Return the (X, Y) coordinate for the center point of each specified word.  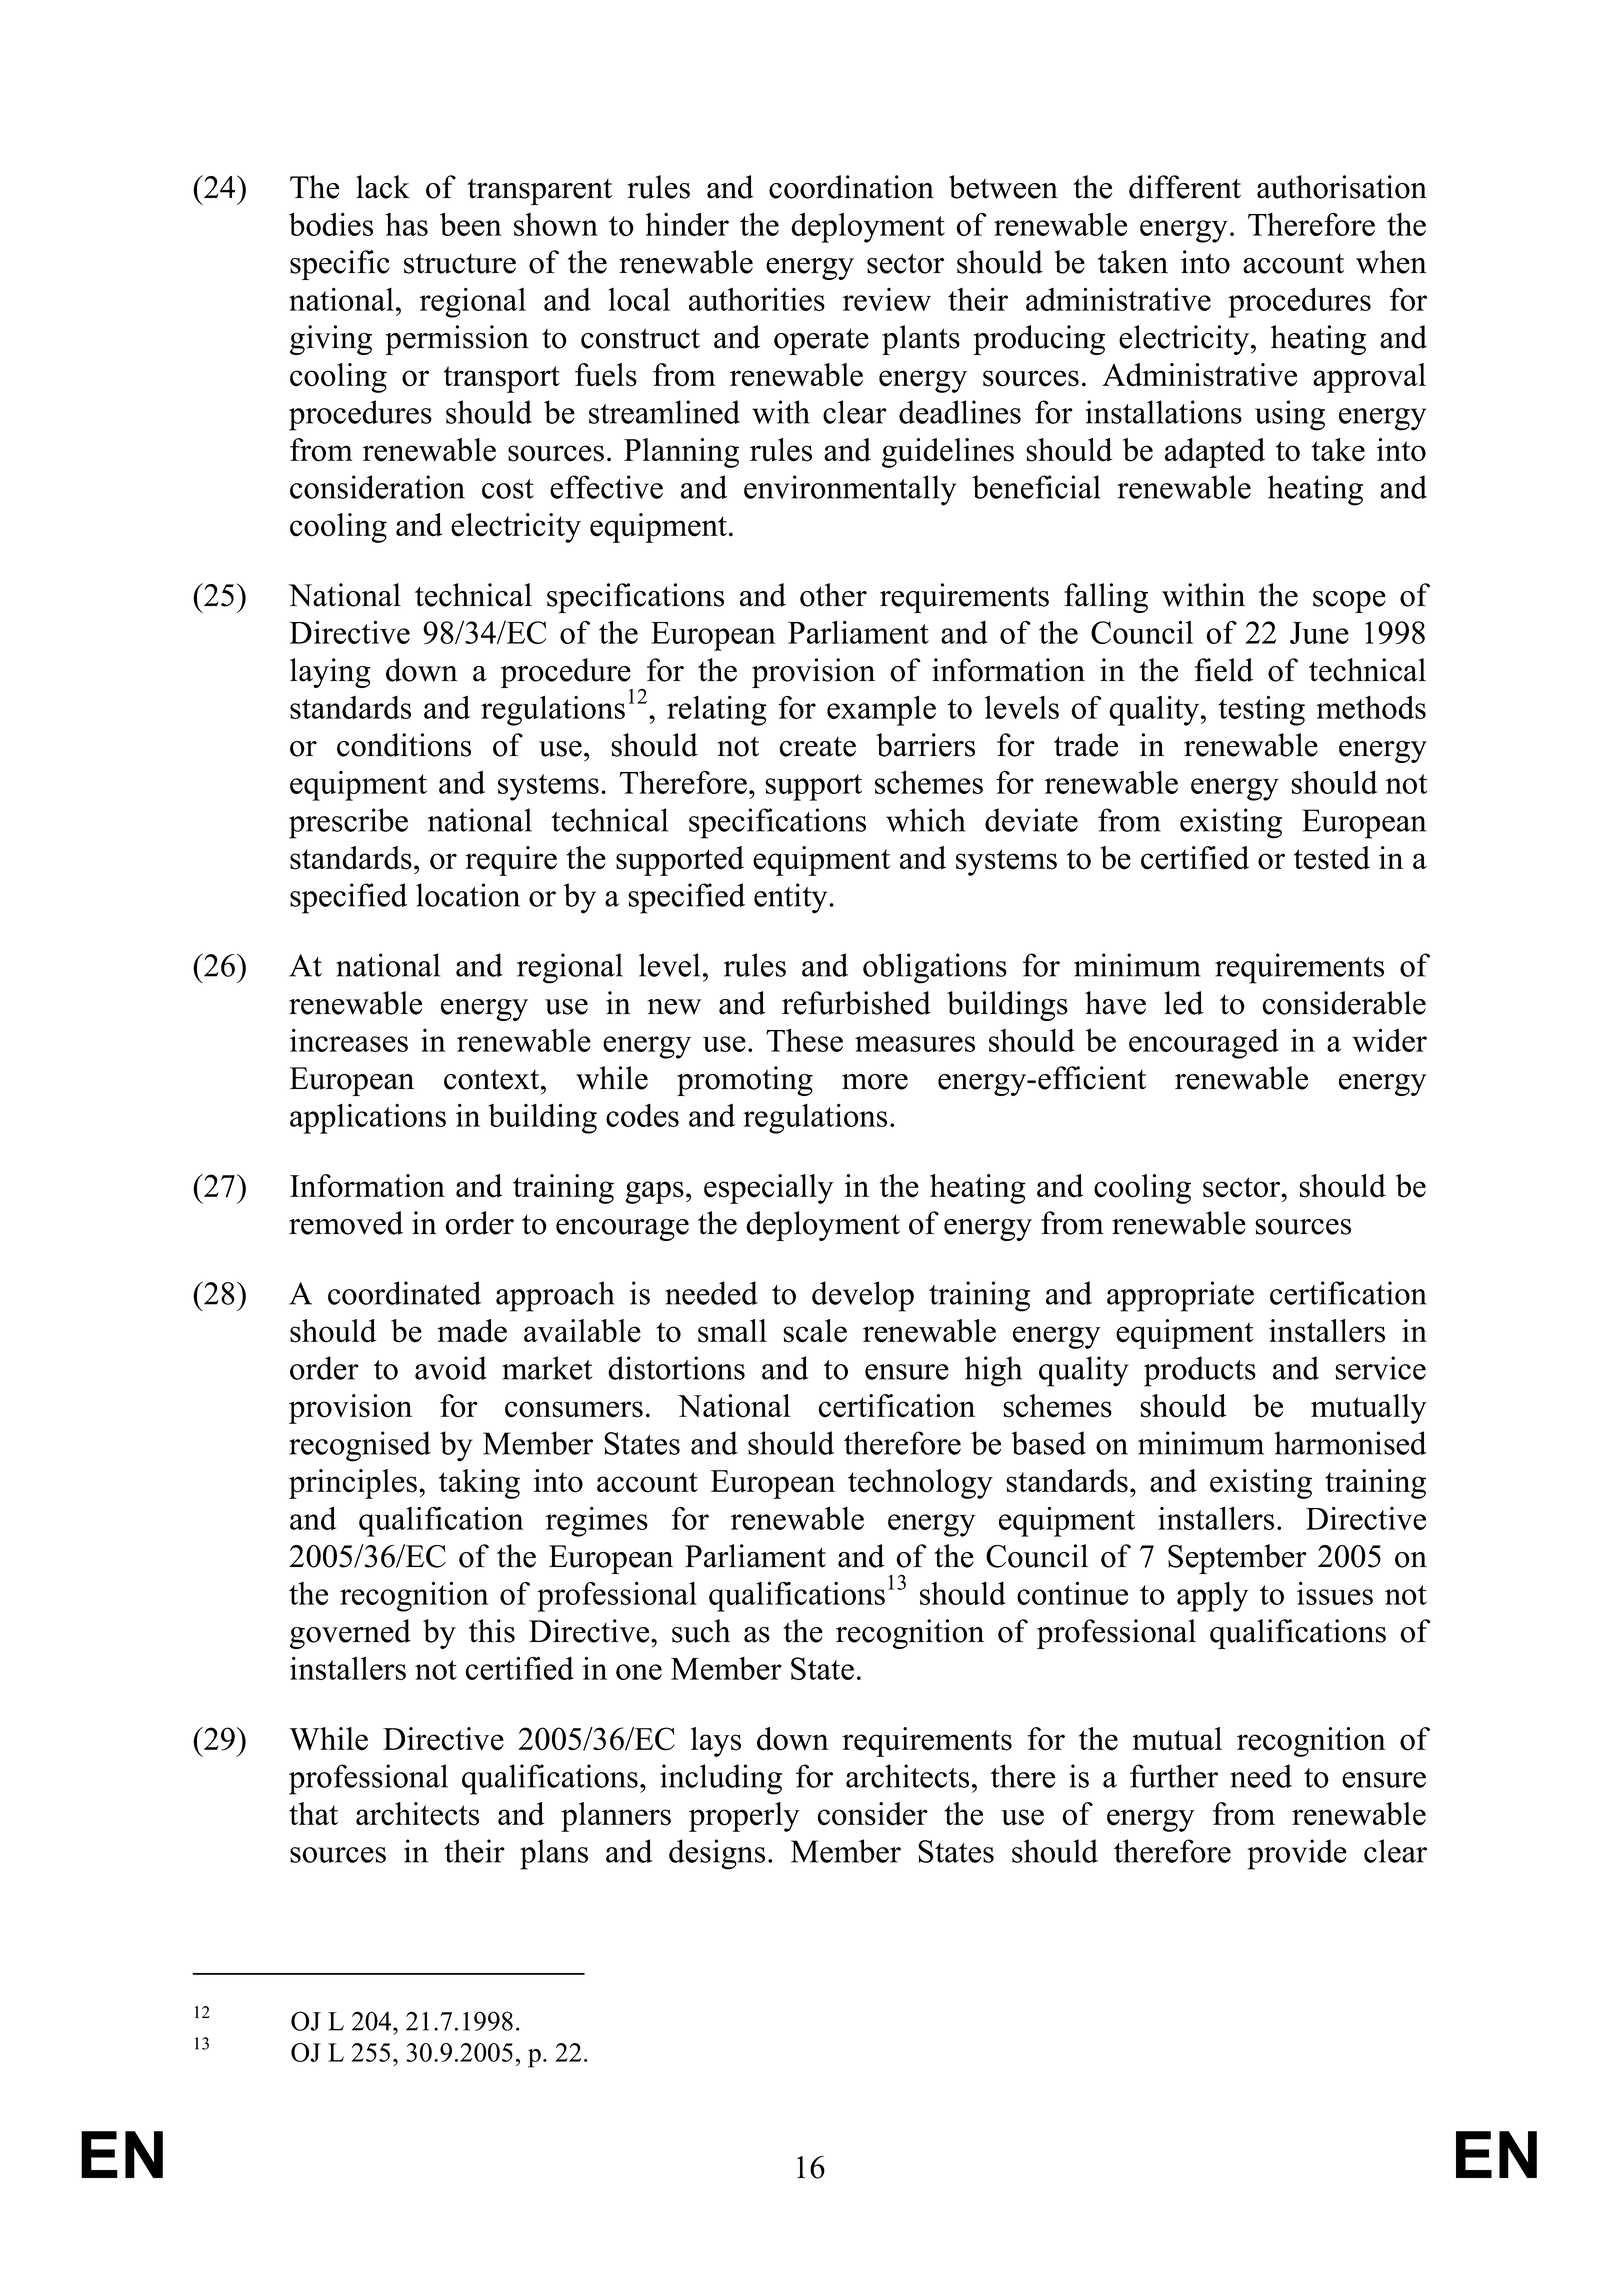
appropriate (1180, 1296)
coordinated (404, 1293)
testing (1261, 710)
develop (863, 1296)
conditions (404, 745)
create (817, 747)
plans (554, 1854)
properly (744, 1817)
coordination (851, 187)
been (471, 224)
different (1185, 187)
